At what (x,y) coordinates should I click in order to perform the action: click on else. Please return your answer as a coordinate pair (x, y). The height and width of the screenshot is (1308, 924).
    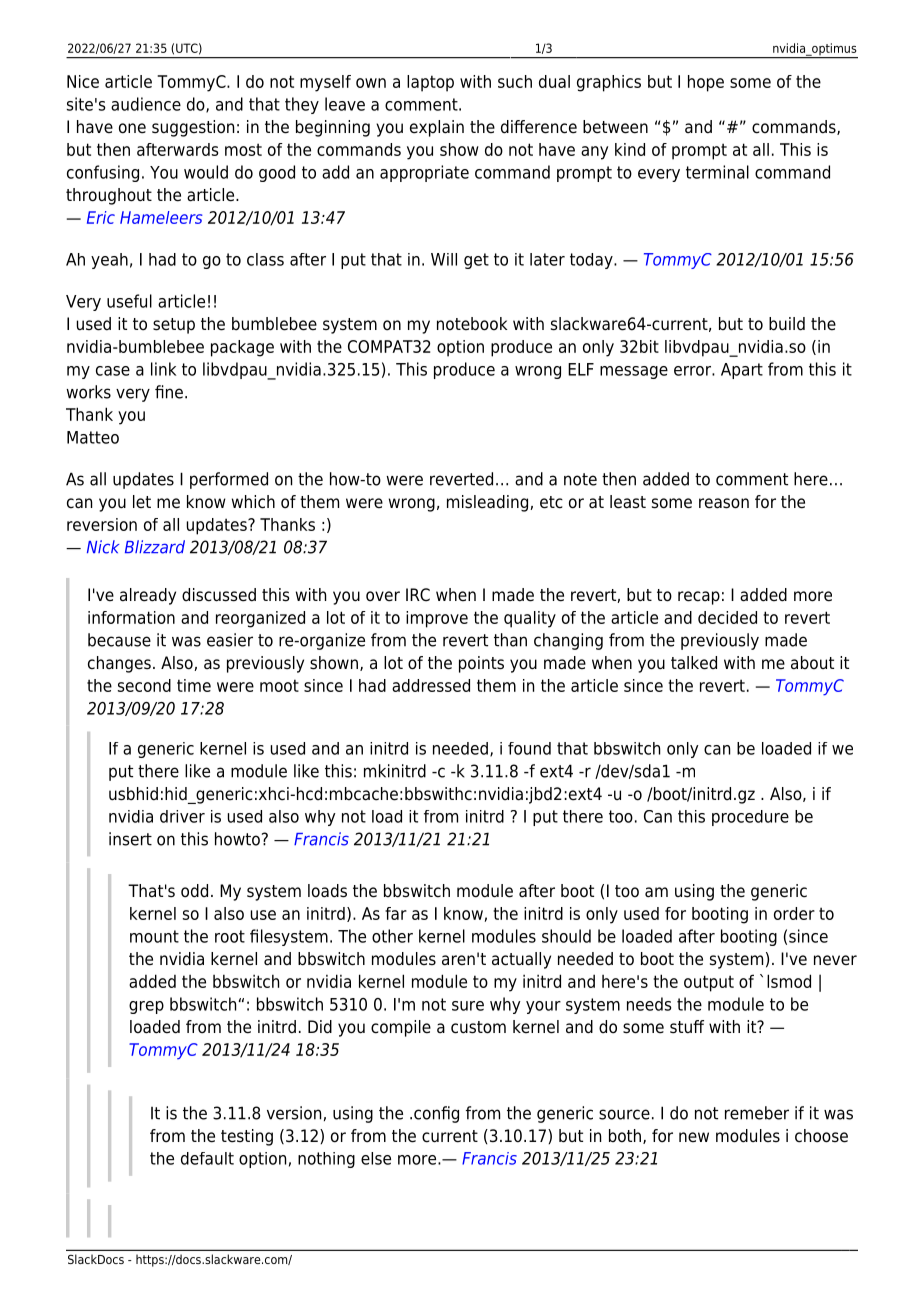
    Looking at the image, I should click on (376, 1158).
